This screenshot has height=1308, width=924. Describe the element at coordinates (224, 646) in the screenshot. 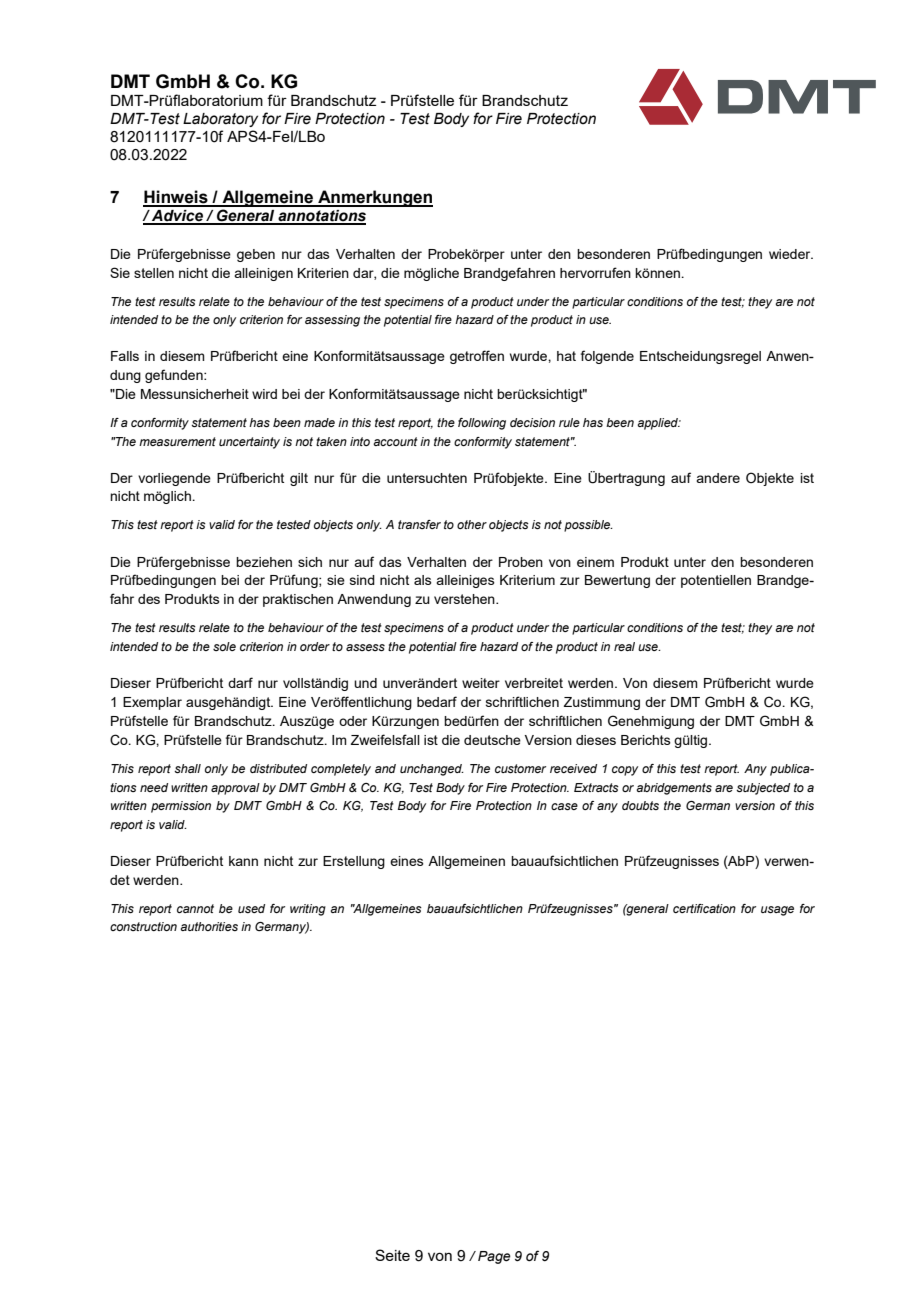

I see `sole` at that location.
